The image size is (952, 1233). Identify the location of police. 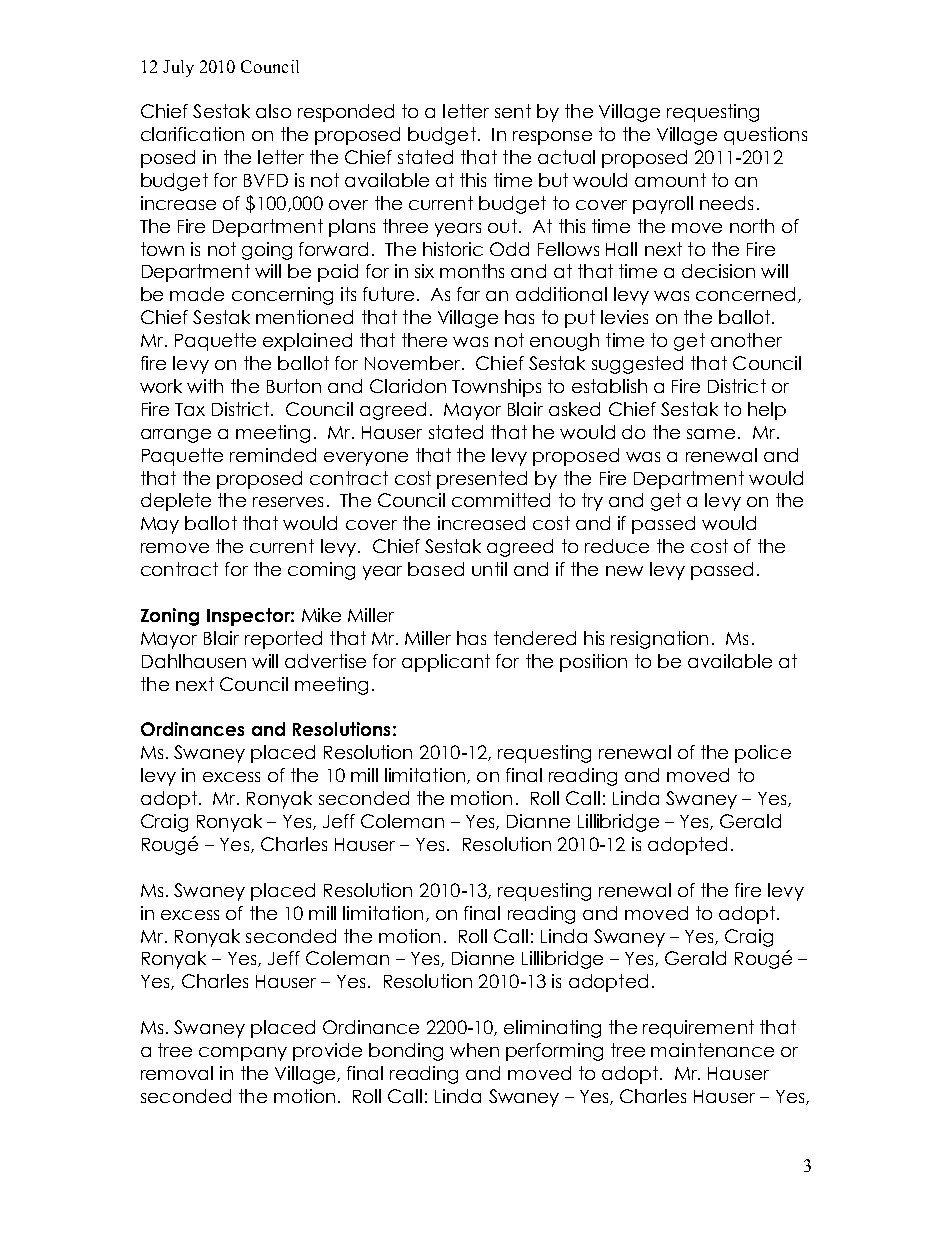
(763, 754).
